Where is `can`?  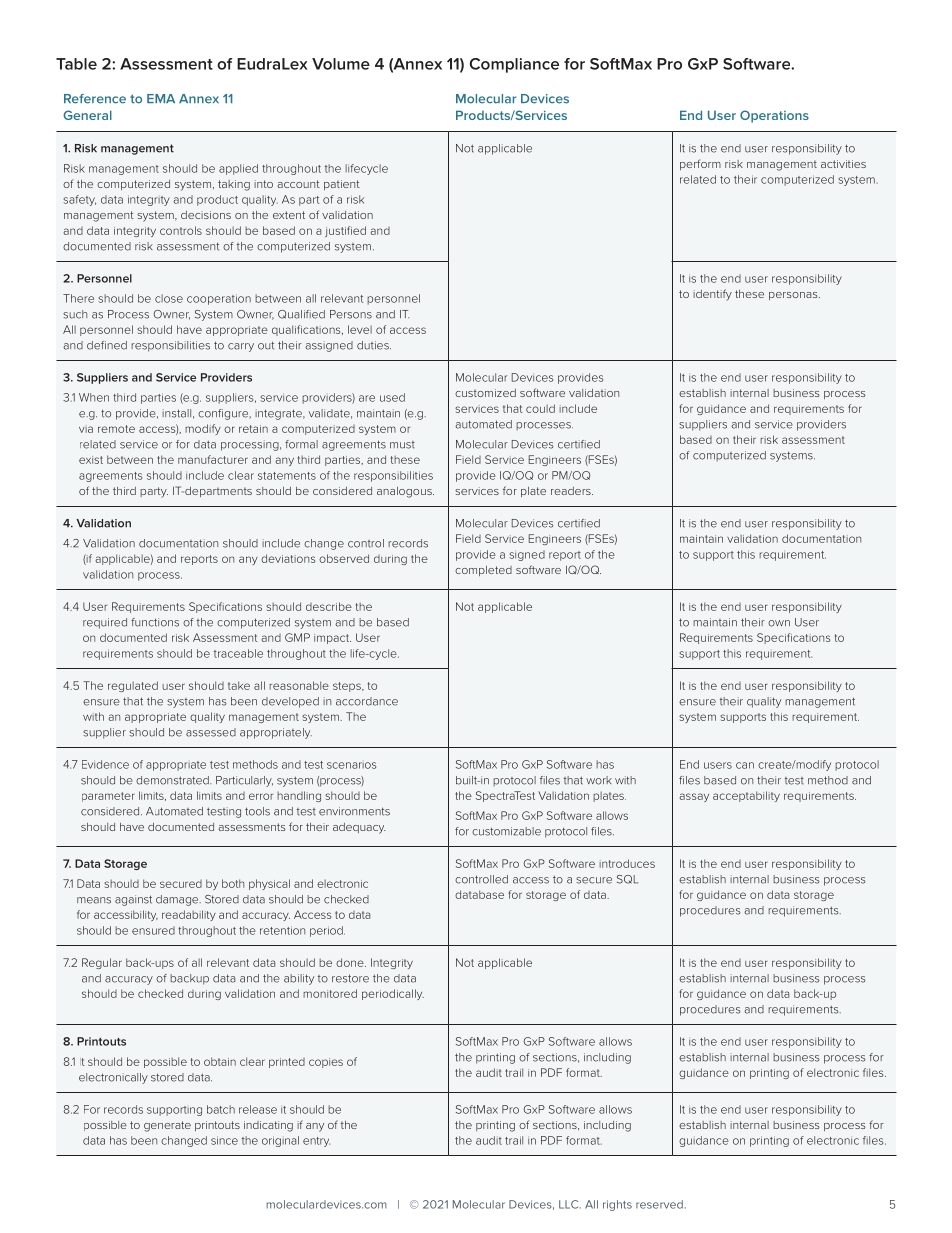
can is located at coordinates (745, 765).
